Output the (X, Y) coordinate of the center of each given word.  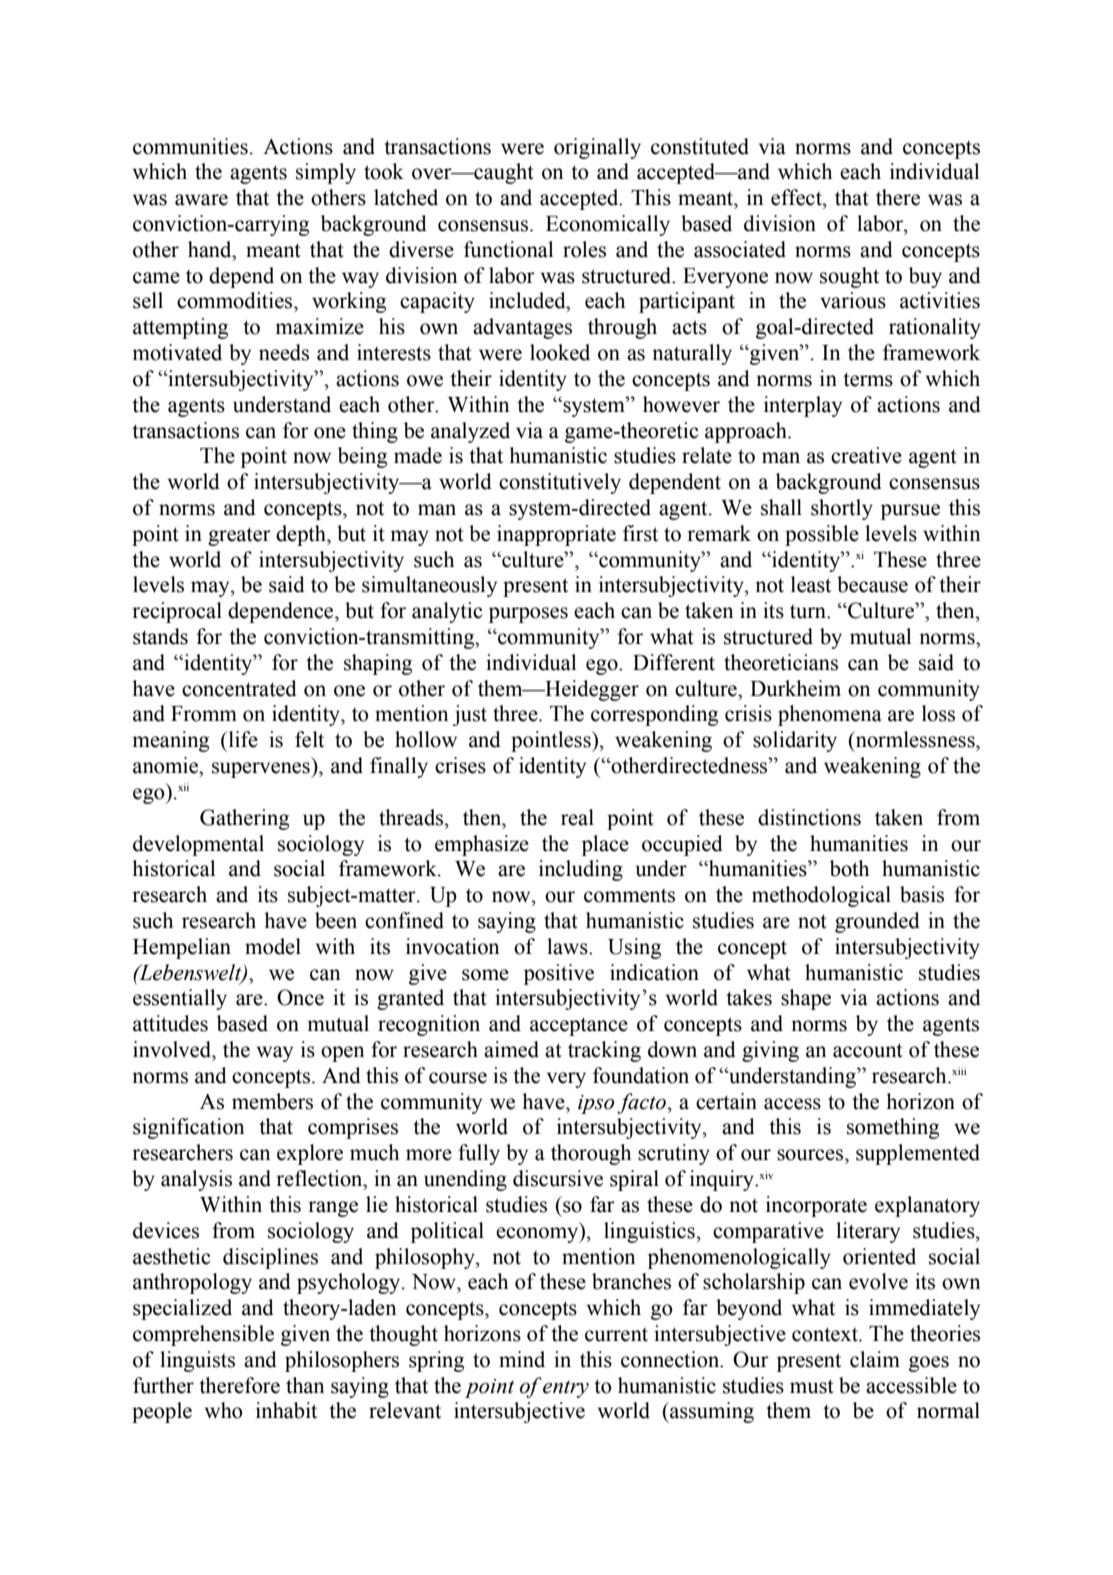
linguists (197, 1361)
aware (201, 200)
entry (566, 1389)
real (577, 817)
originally (597, 148)
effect (797, 197)
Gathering (244, 819)
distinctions (809, 817)
